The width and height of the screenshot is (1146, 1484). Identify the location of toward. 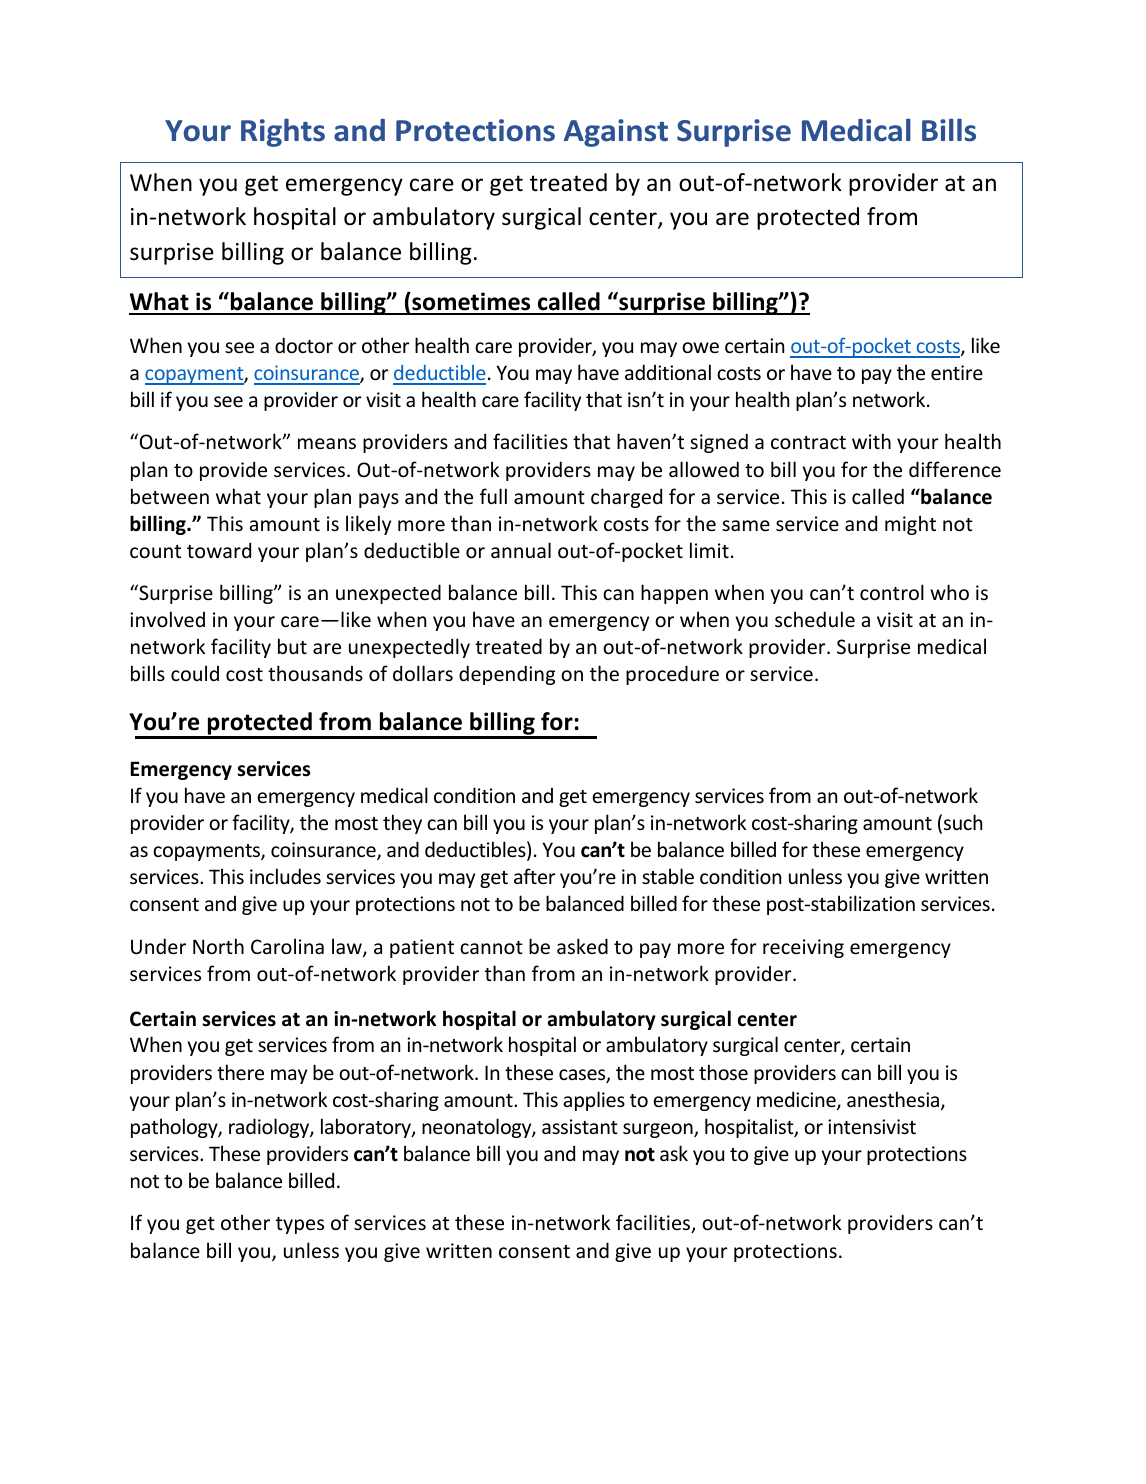
(219, 550).
